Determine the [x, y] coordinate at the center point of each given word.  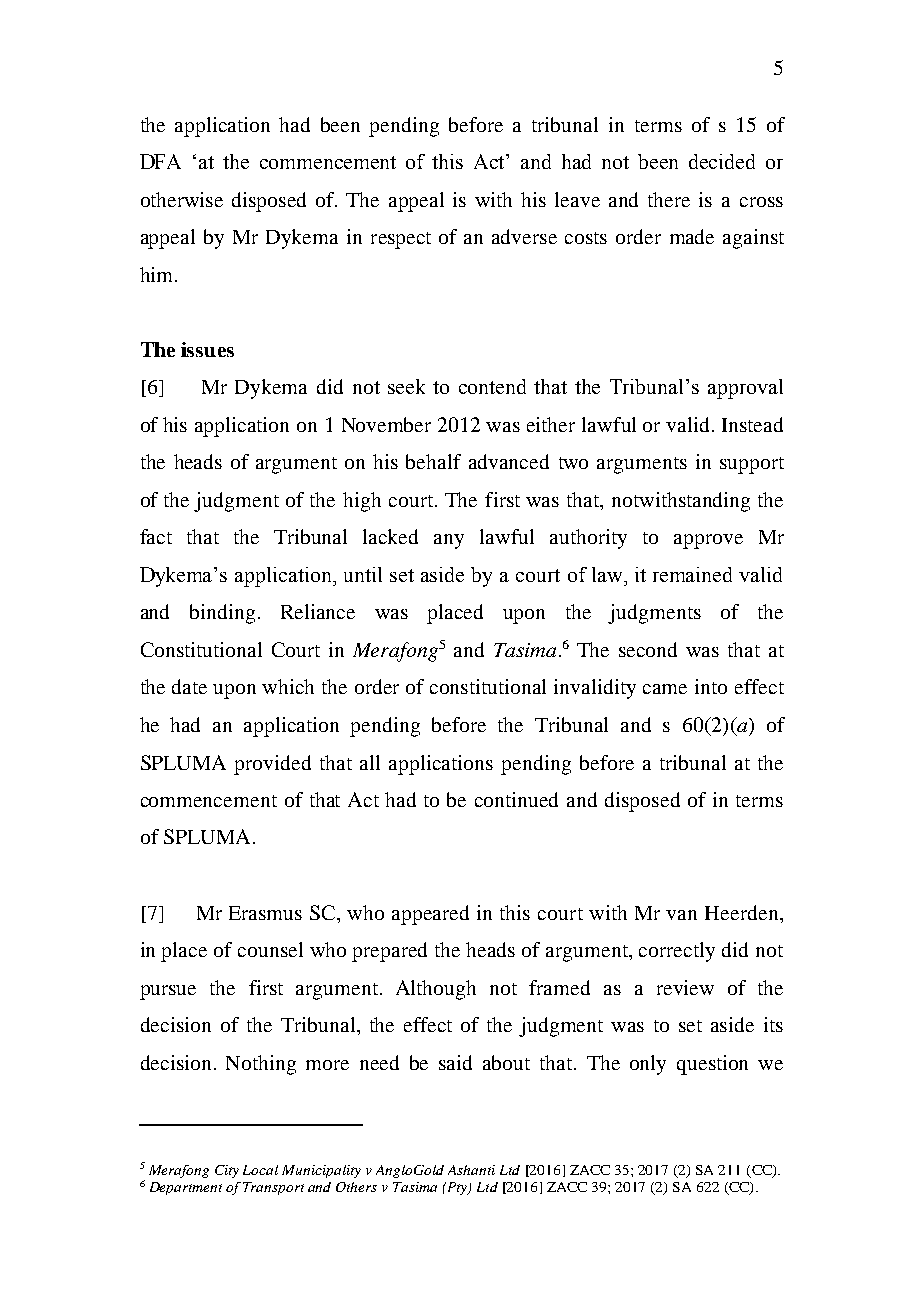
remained [692, 574]
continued [516, 799]
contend [492, 386]
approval [745, 389]
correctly [677, 952]
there [669, 199]
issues [207, 349]
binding [222, 614]
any [449, 541]
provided [272, 765]
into [711, 686]
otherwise [182, 199]
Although [436, 990]
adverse [524, 236]
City [227, 1171]
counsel [270, 949]
